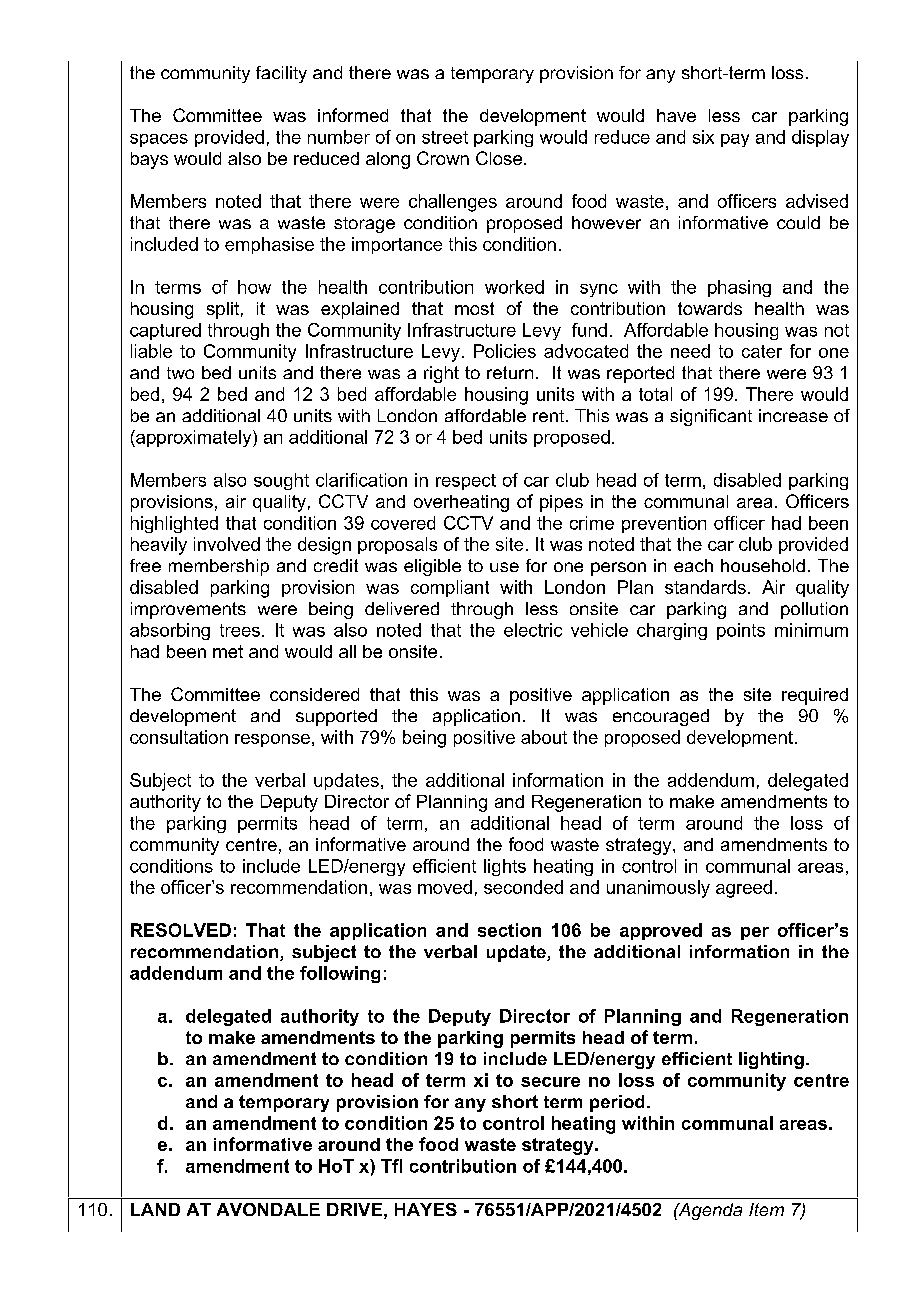 The image size is (924, 1308). Describe the element at coordinates (281, 74) in the page. I see `facility` at that location.
